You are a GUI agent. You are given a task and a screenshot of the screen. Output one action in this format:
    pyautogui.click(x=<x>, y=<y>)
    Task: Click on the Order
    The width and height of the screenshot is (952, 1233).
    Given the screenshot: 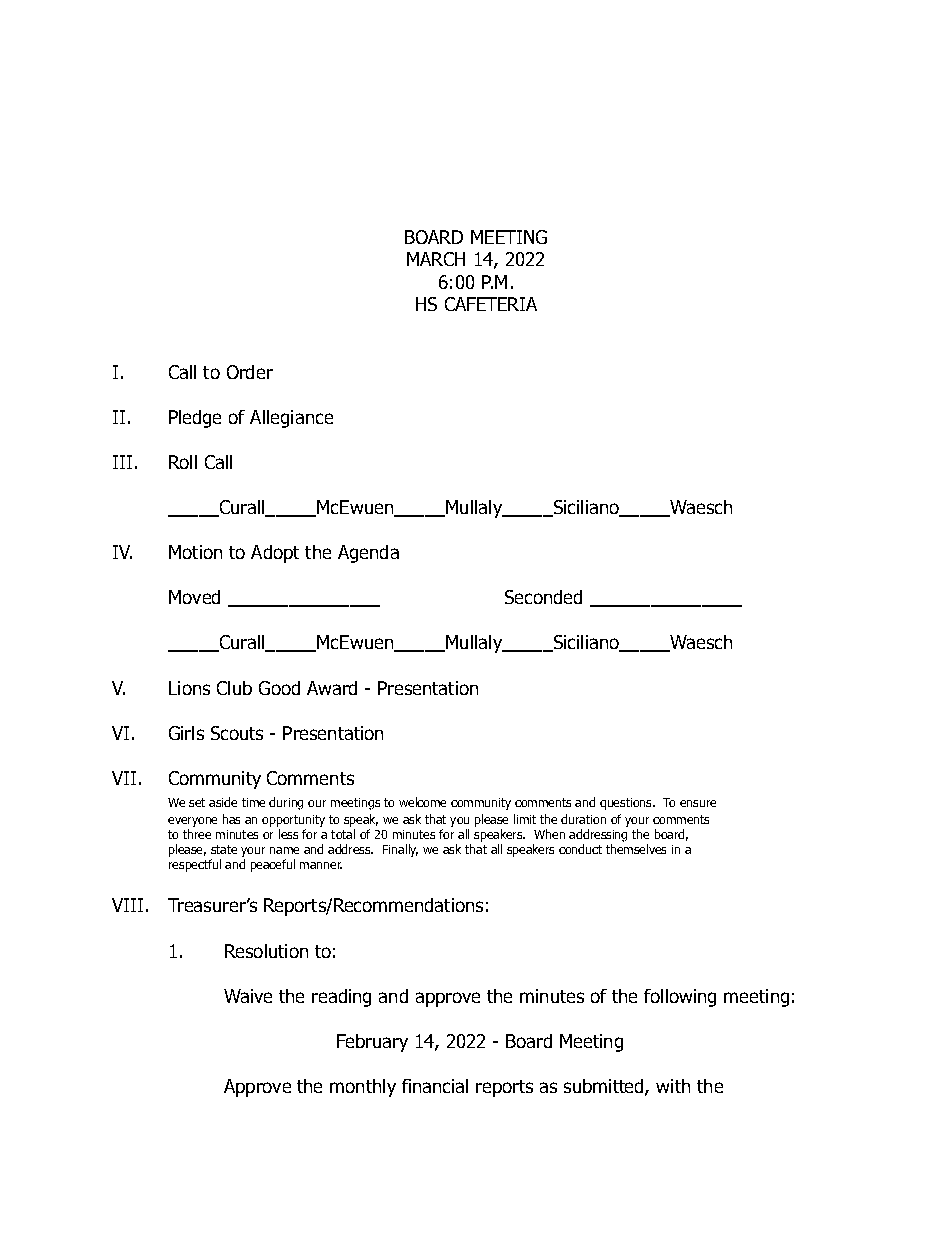 What is the action you would take?
    pyautogui.click(x=250, y=372)
